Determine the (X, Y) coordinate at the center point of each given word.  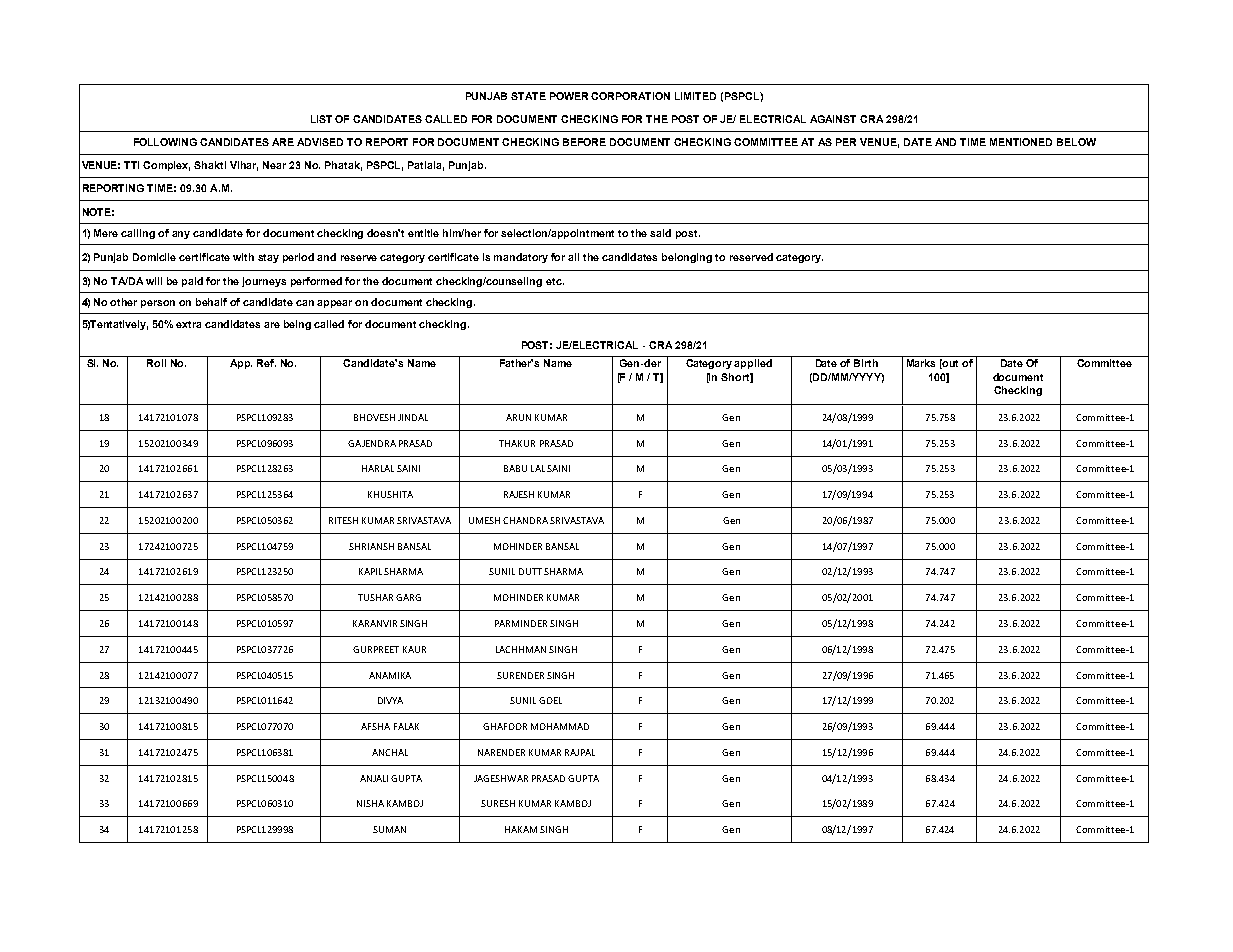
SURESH (498, 803)
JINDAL (413, 417)
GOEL (550, 700)
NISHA (370, 803)
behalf (211, 302)
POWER (571, 96)
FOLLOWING (165, 142)
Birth (866, 363)
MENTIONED (1021, 142)
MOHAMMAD (560, 726)
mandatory (521, 258)
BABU (515, 468)
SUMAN (389, 829)
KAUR (414, 649)
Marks (921, 363)
